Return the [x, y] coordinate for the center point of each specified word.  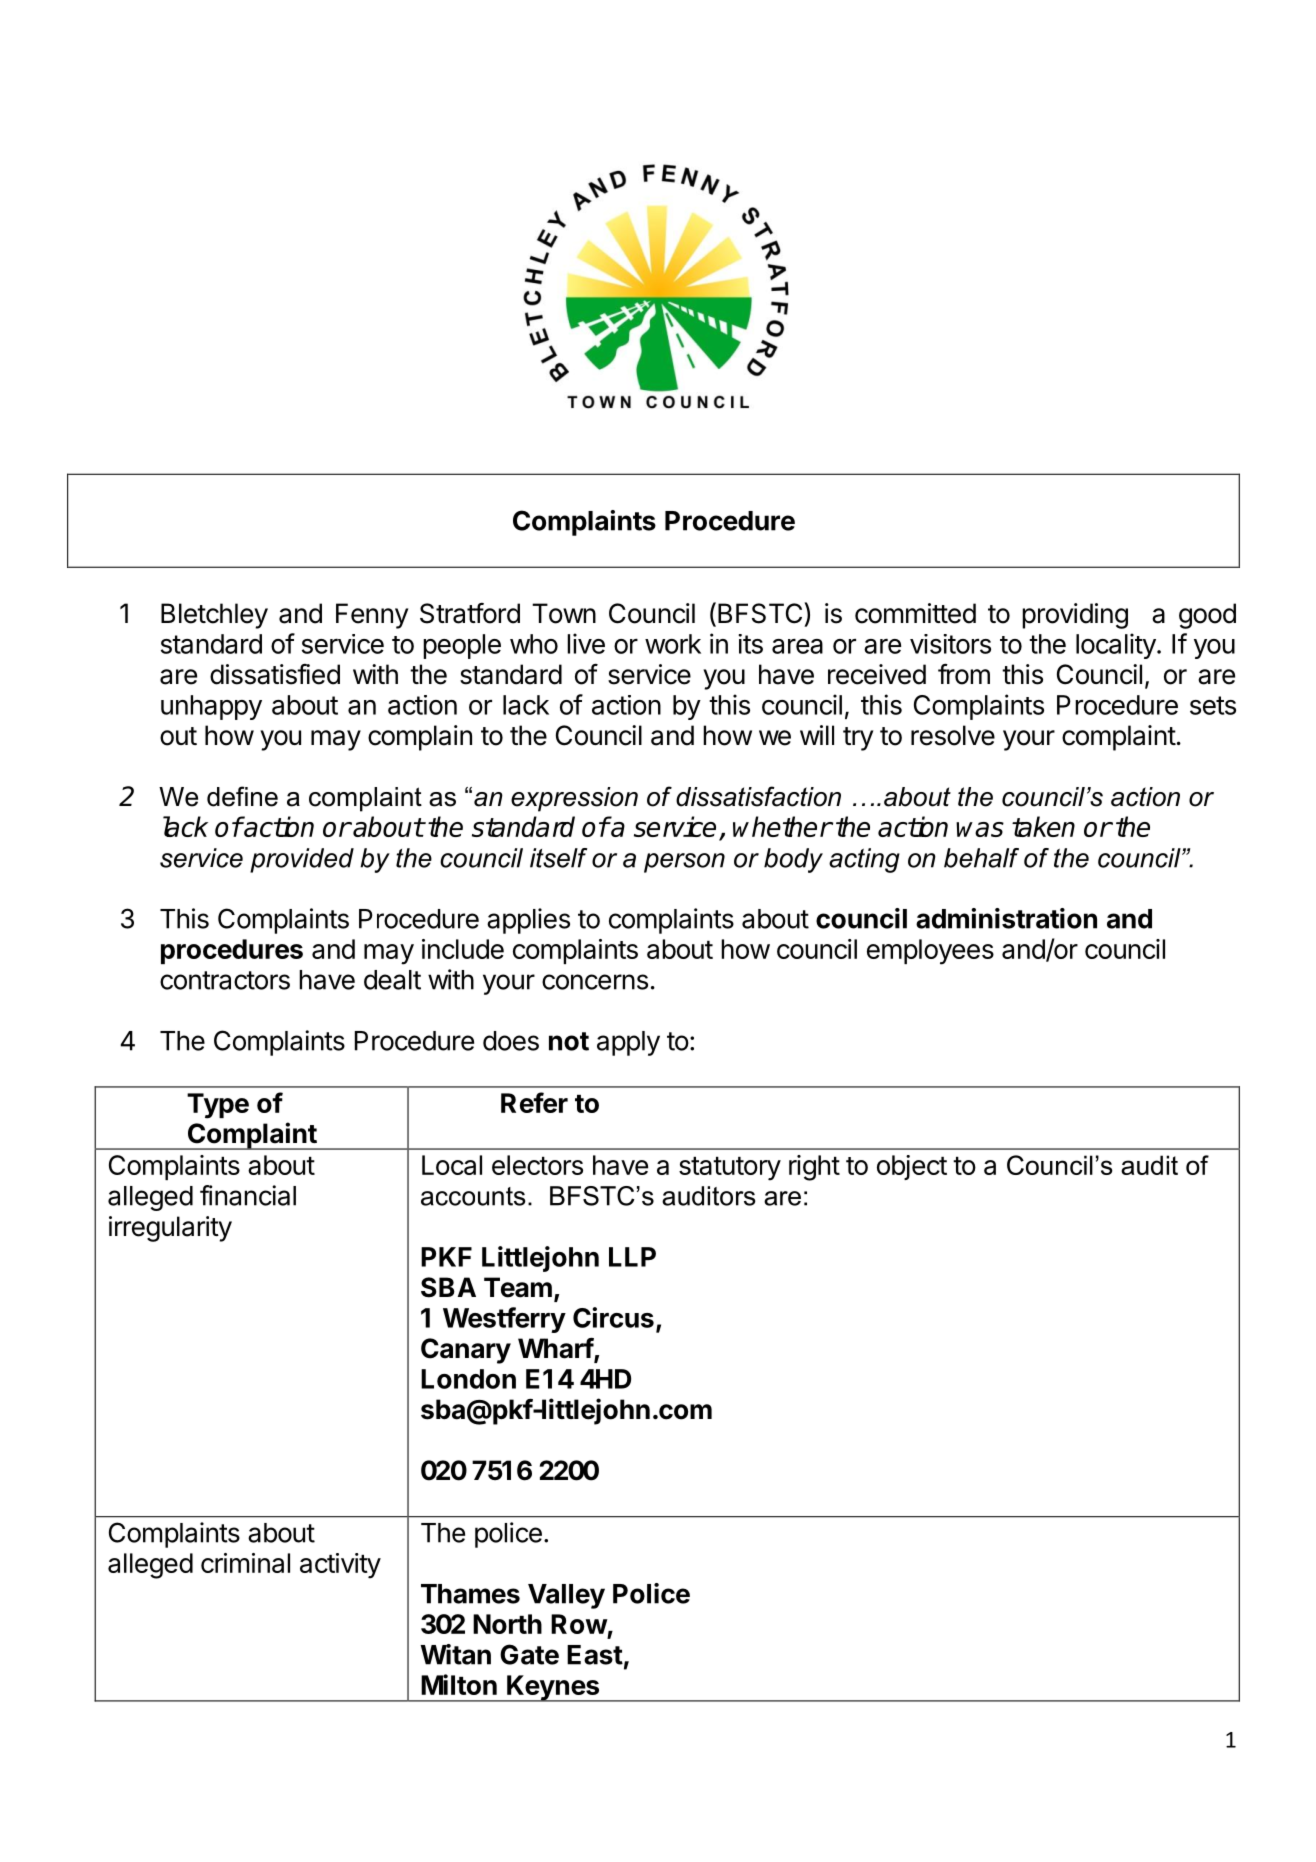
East [595, 1655]
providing [1075, 616]
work [673, 644]
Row [579, 1624]
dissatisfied [275, 674]
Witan [455, 1654]
